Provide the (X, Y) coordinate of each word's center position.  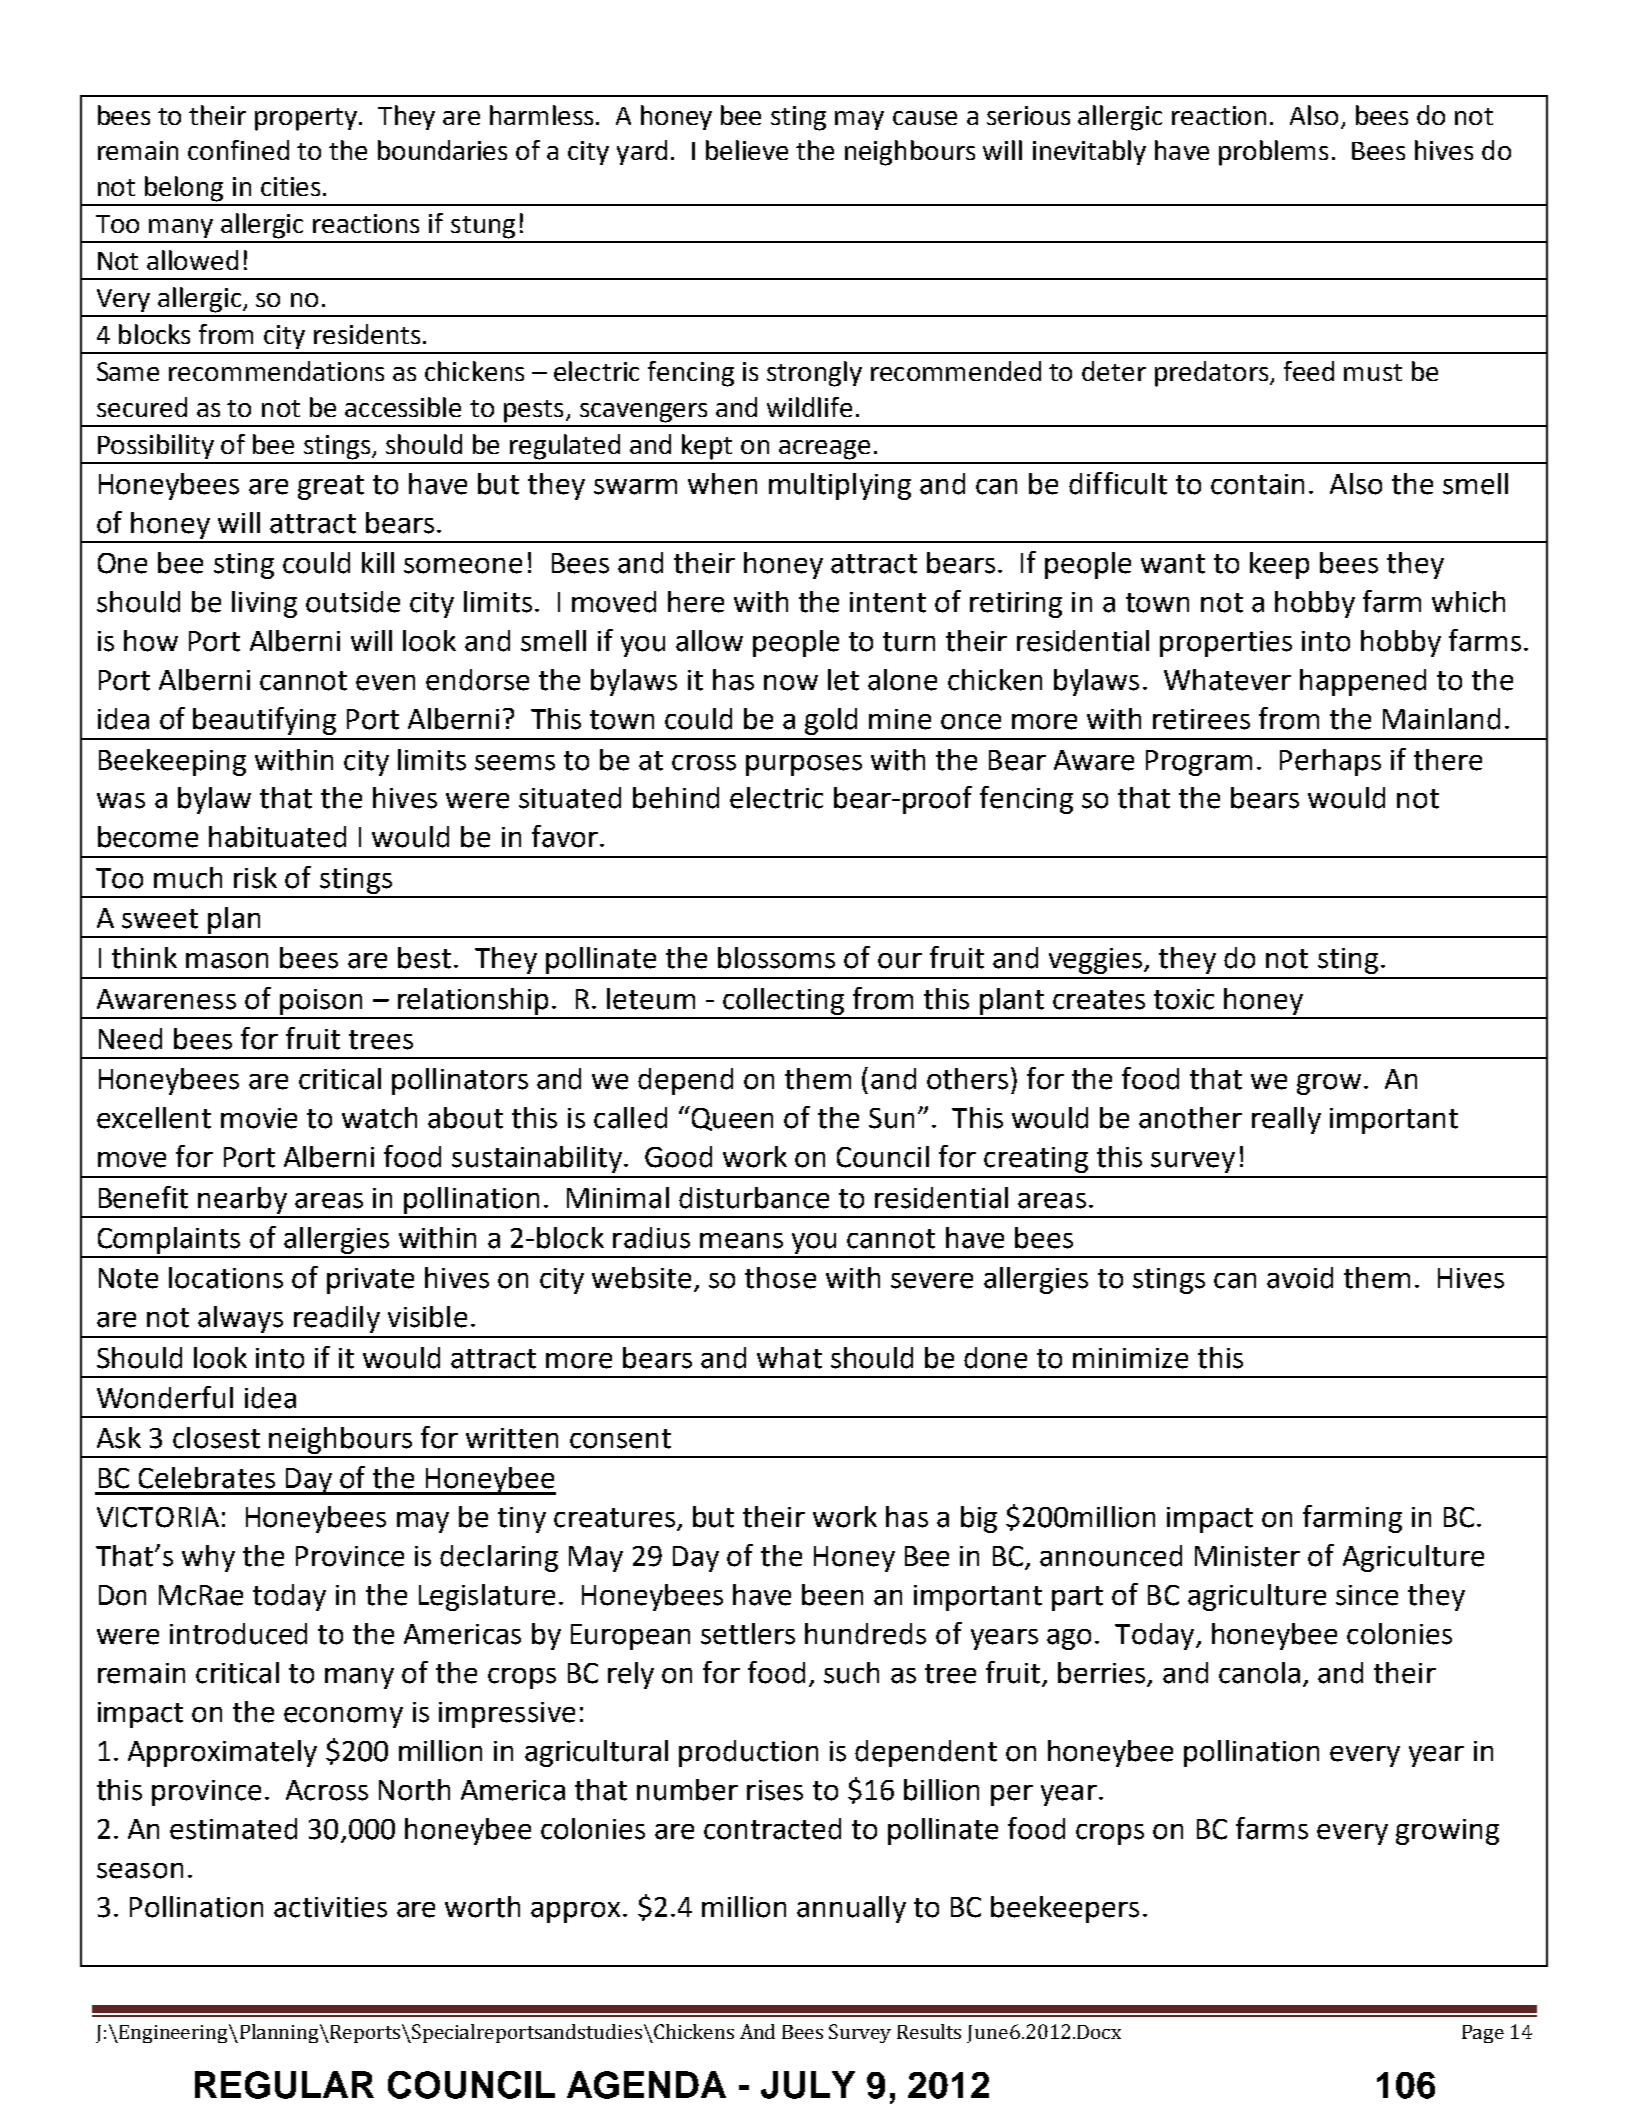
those (780, 1278)
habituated (277, 837)
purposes (804, 765)
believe (747, 150)
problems (1273, 153)
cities (290, 186)
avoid (1300, 1278)
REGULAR (284, 2085)
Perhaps (1330, 762)
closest (216, 1438)
